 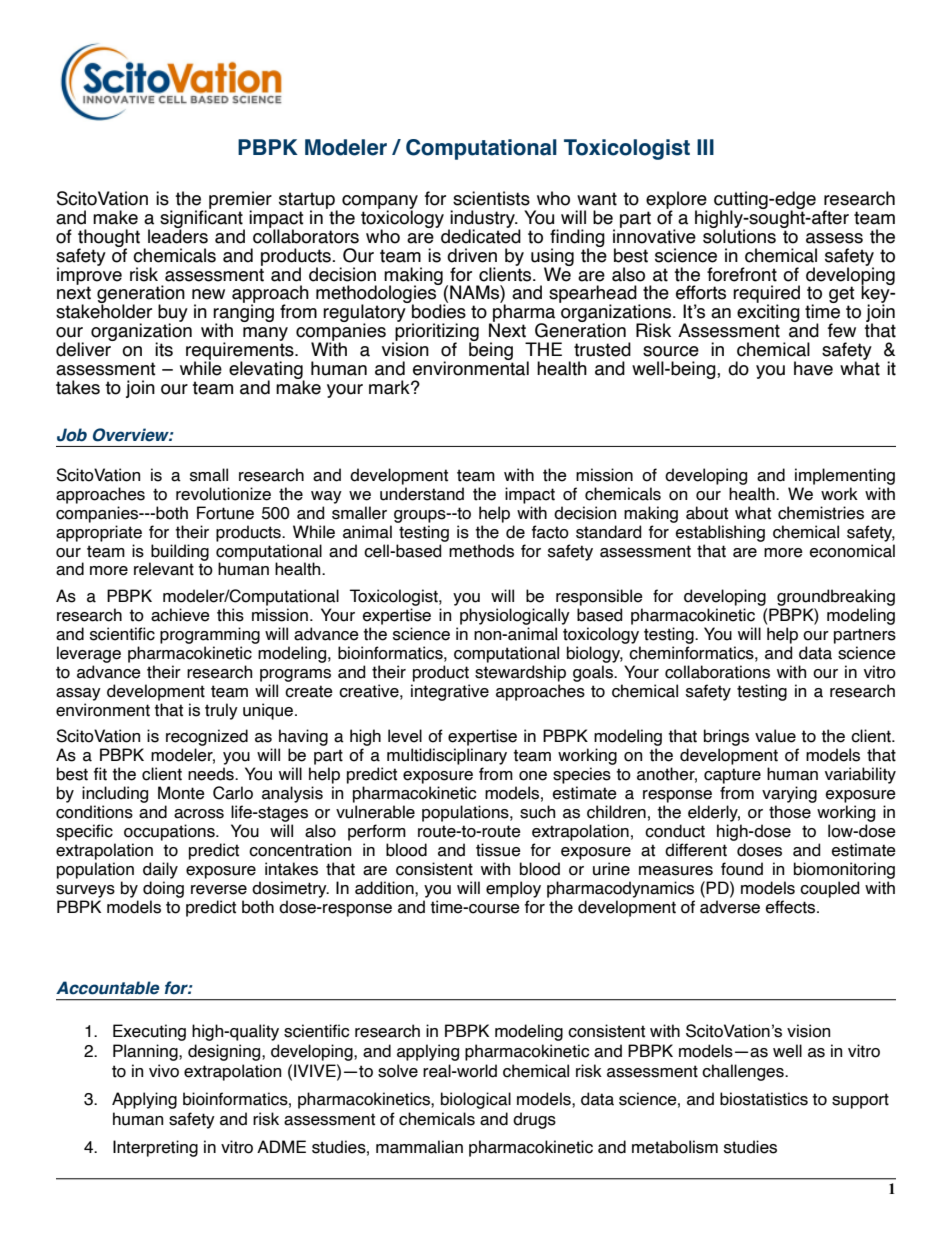 I want to click on employ, so click(x=513, y=889).
